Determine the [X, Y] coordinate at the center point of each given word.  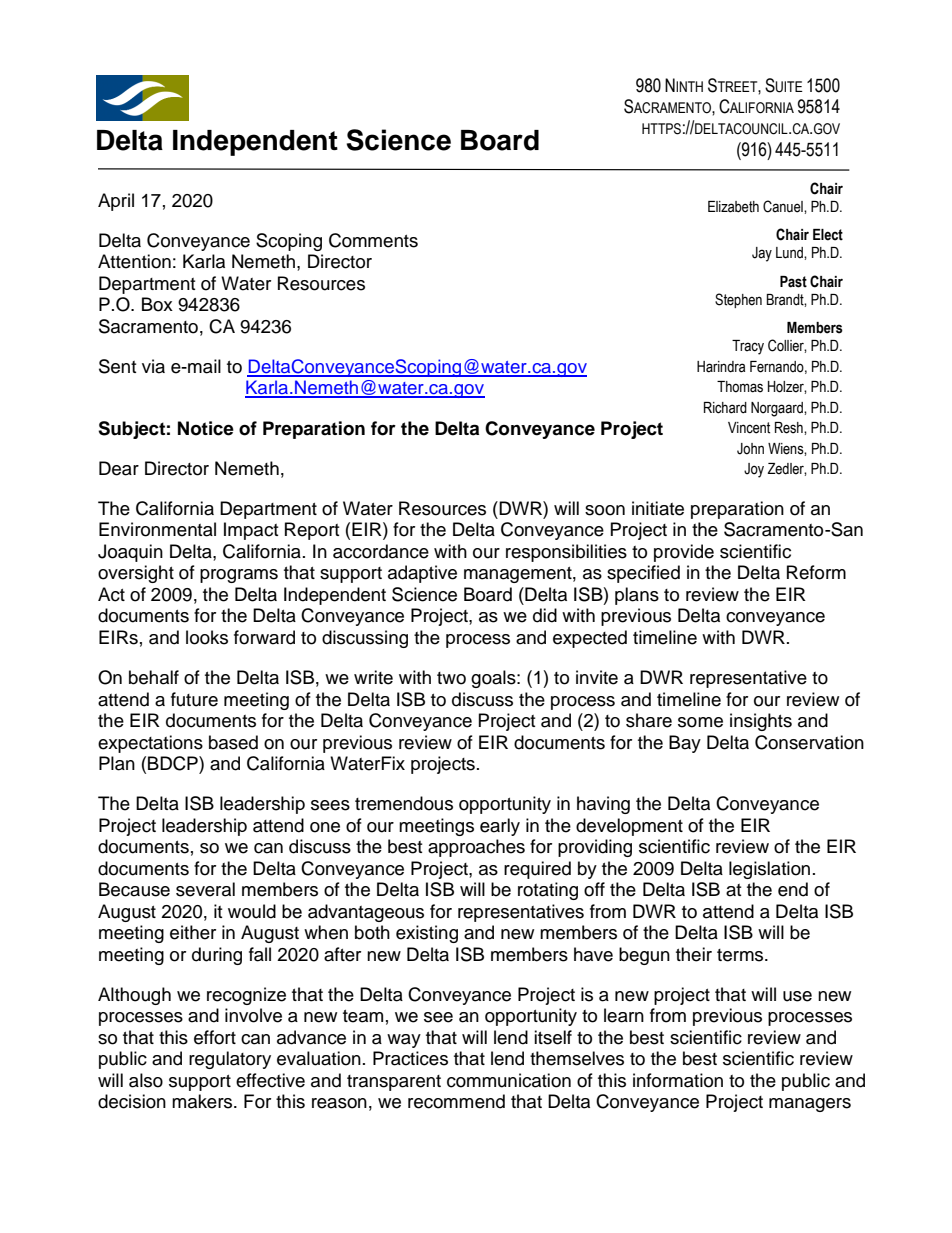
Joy [754, 470]
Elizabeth [733, 207]
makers [203, 1101]
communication [509, 1080]
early [500, 827]
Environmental [157, 529]
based [233, 742]
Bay [685, 744]
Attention [134, 261]
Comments [373, 240]
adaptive [422, 574]
